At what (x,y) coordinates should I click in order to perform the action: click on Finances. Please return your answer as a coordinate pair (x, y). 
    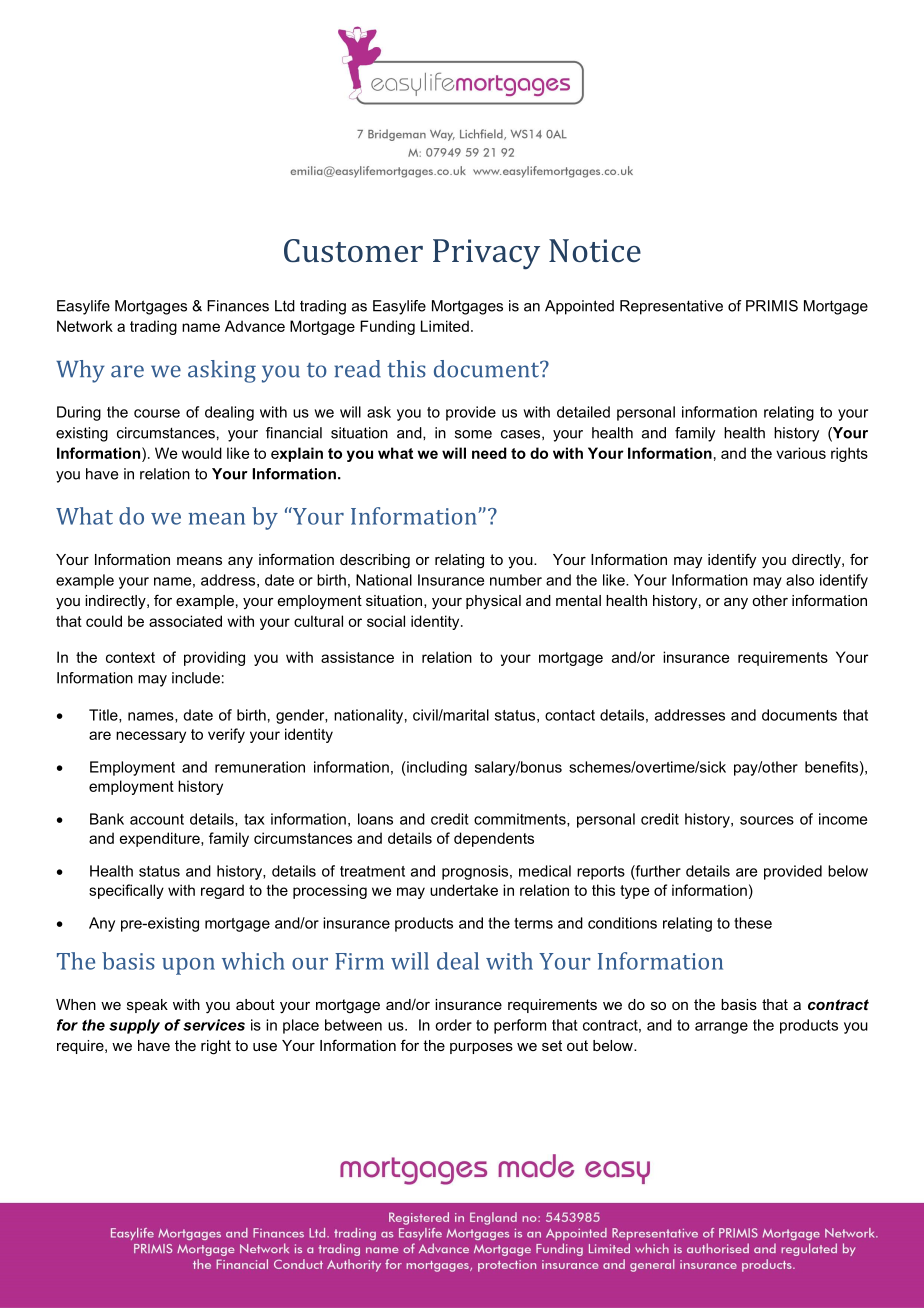
    Looking at the image, I should click on (238, 306).
